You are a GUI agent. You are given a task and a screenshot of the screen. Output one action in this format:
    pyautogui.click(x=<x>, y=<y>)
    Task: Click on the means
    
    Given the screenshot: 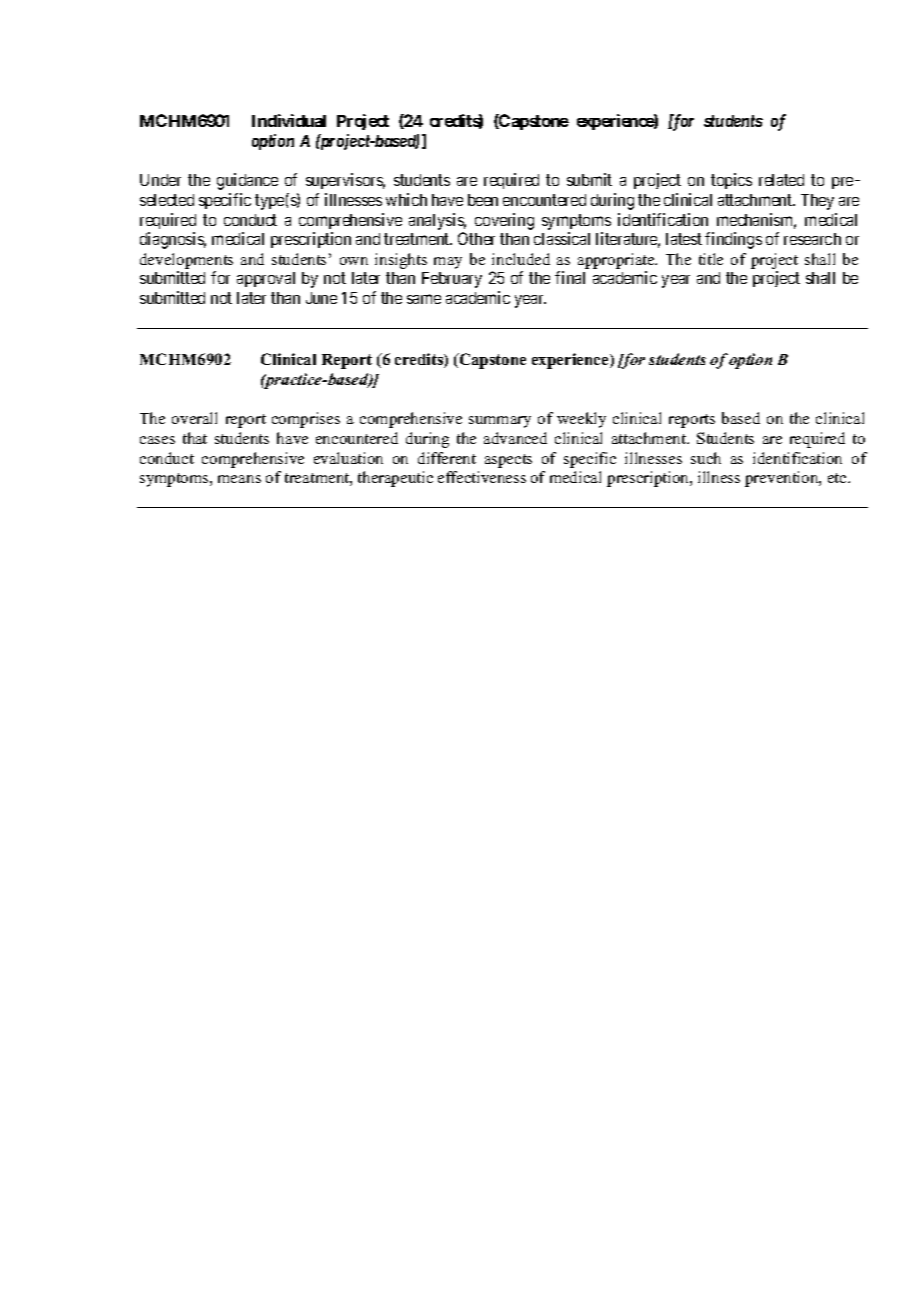 What is the action you would take?
    pyautogui.click(x=239, y=479)
